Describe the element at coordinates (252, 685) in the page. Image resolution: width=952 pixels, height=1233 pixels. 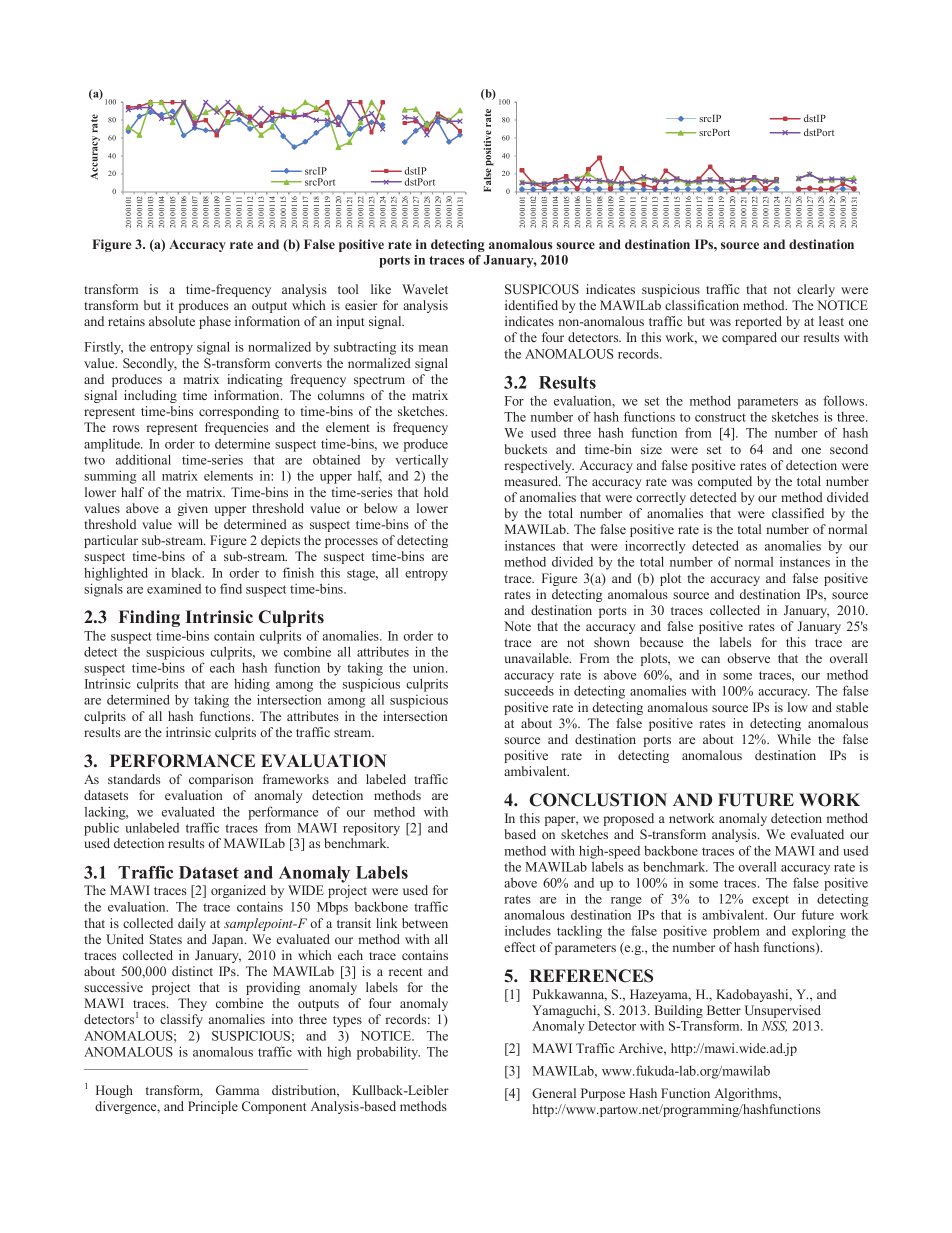
I see `hiding` at that location.
